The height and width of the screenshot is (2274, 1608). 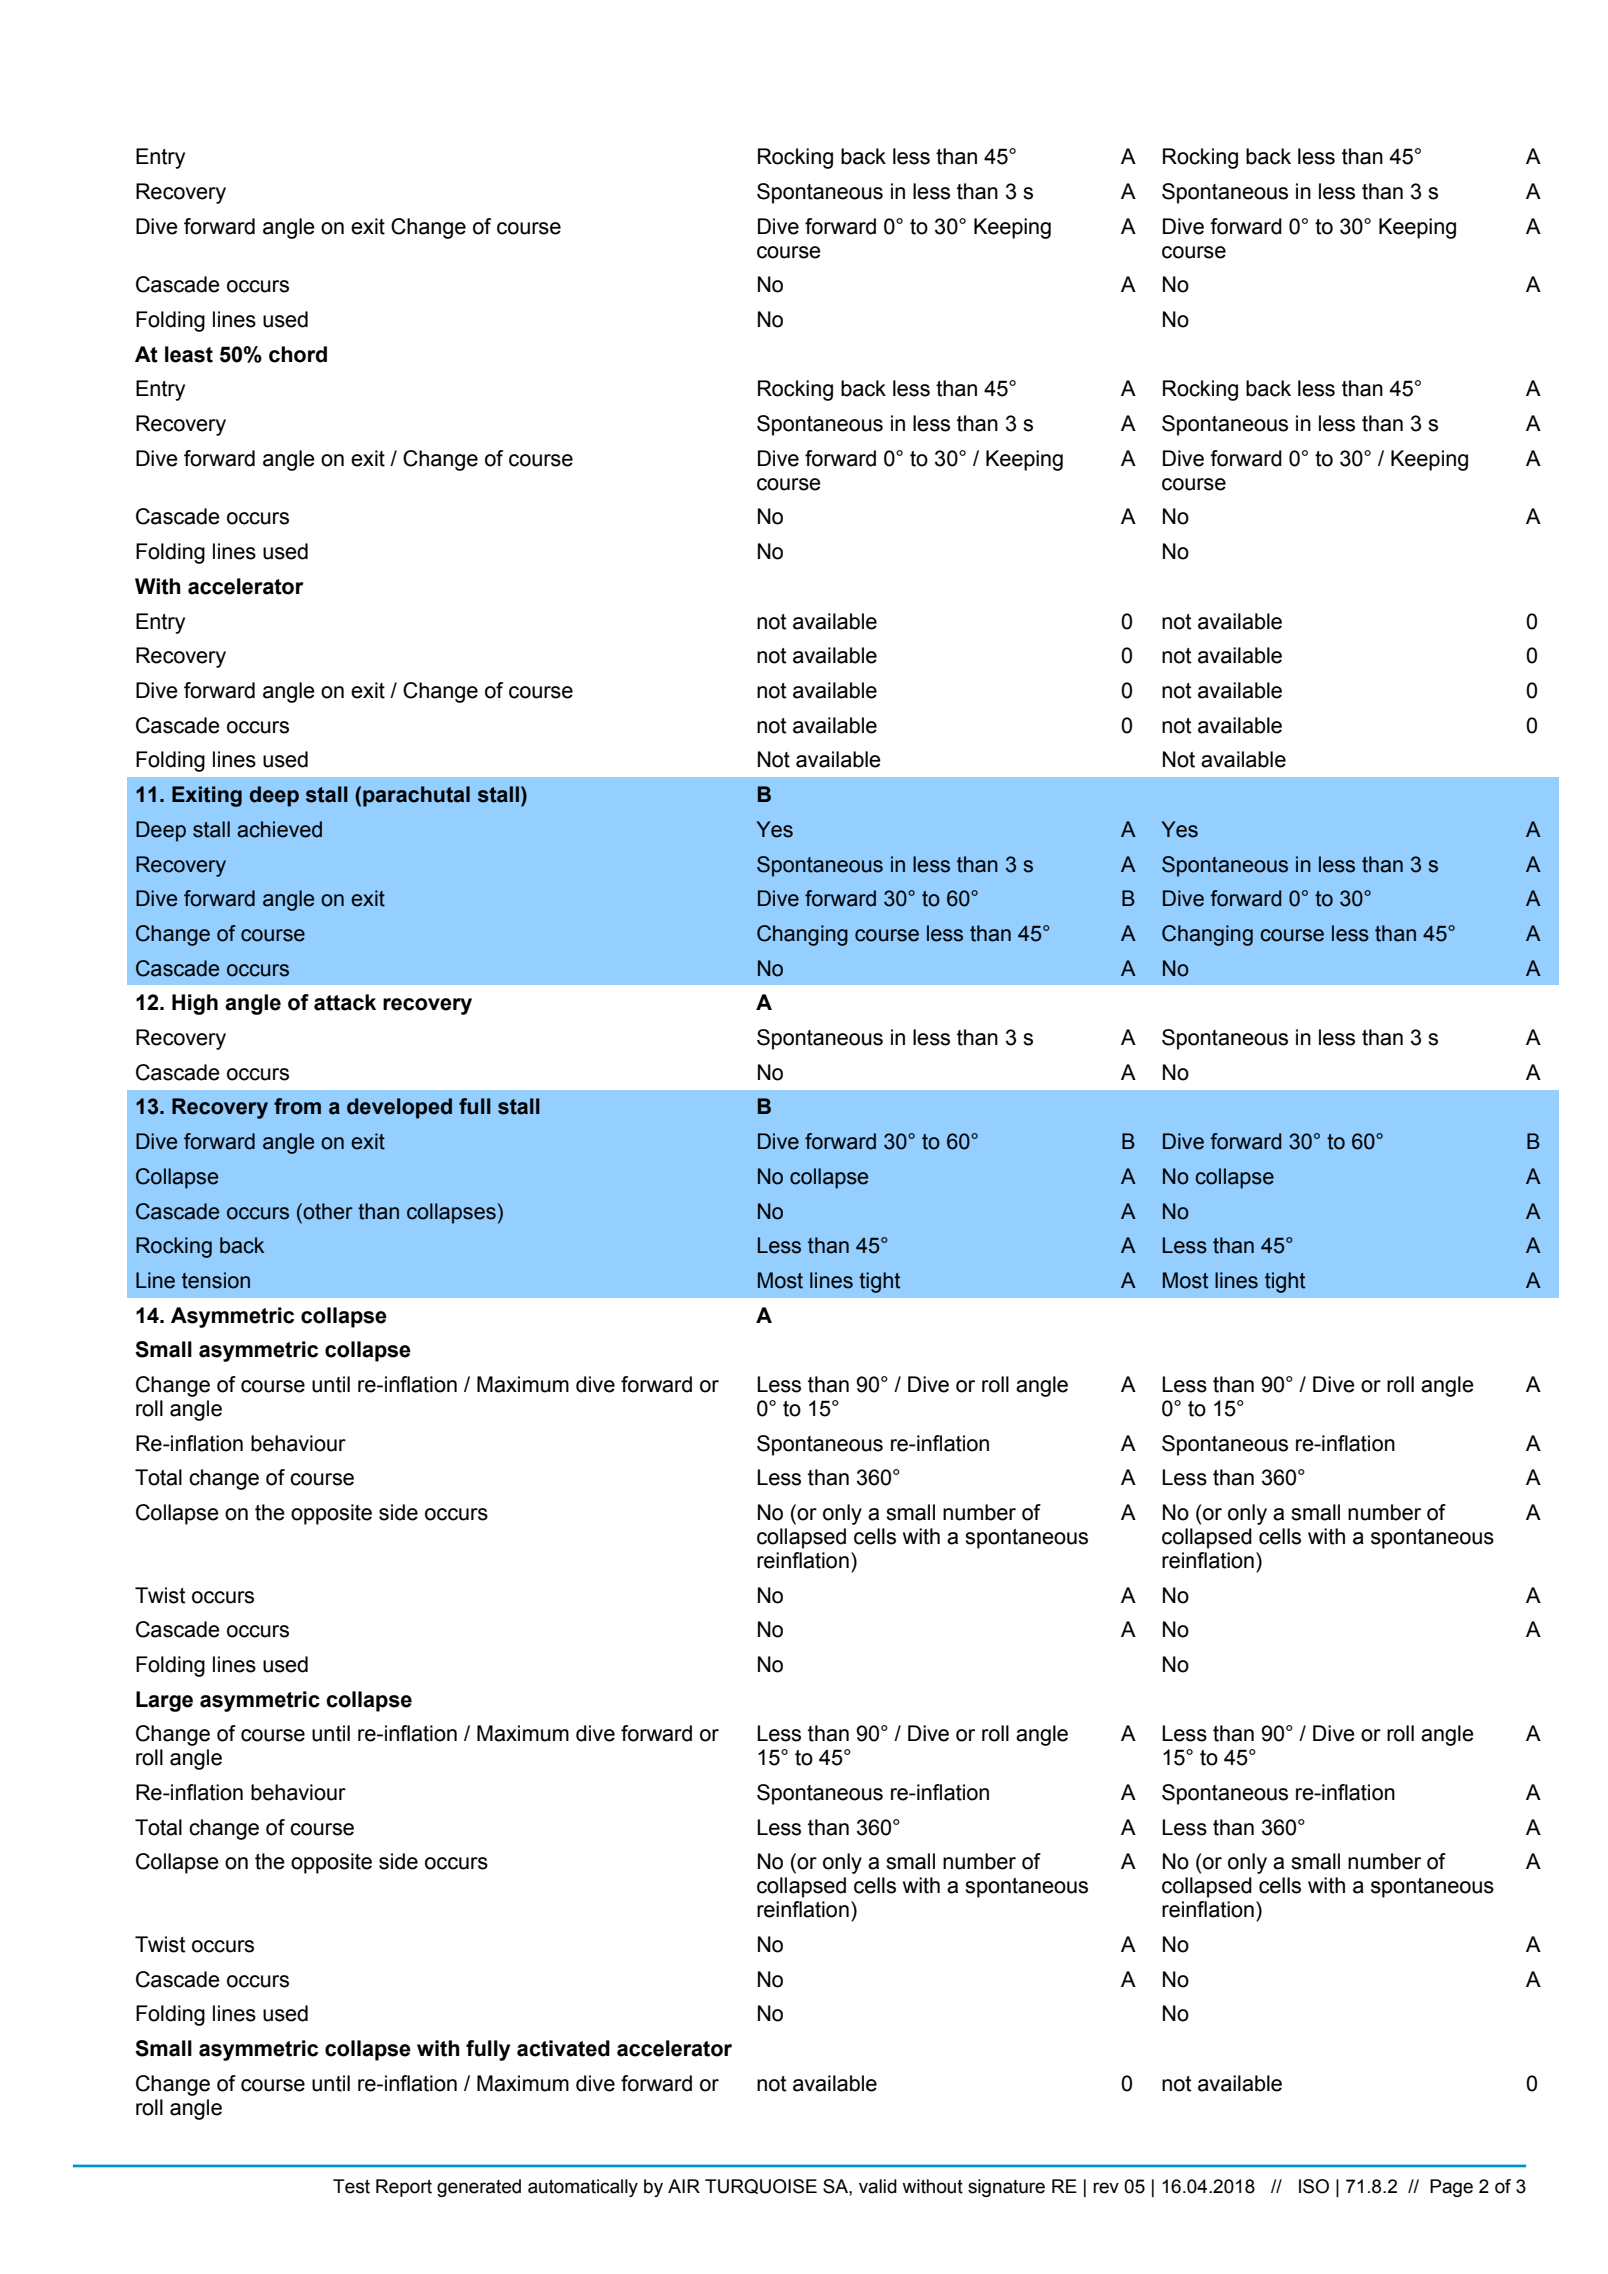 What do you see at coordinates (298, 354) in the screenshot?
I see `chord` at bounding box center [298, 354].
